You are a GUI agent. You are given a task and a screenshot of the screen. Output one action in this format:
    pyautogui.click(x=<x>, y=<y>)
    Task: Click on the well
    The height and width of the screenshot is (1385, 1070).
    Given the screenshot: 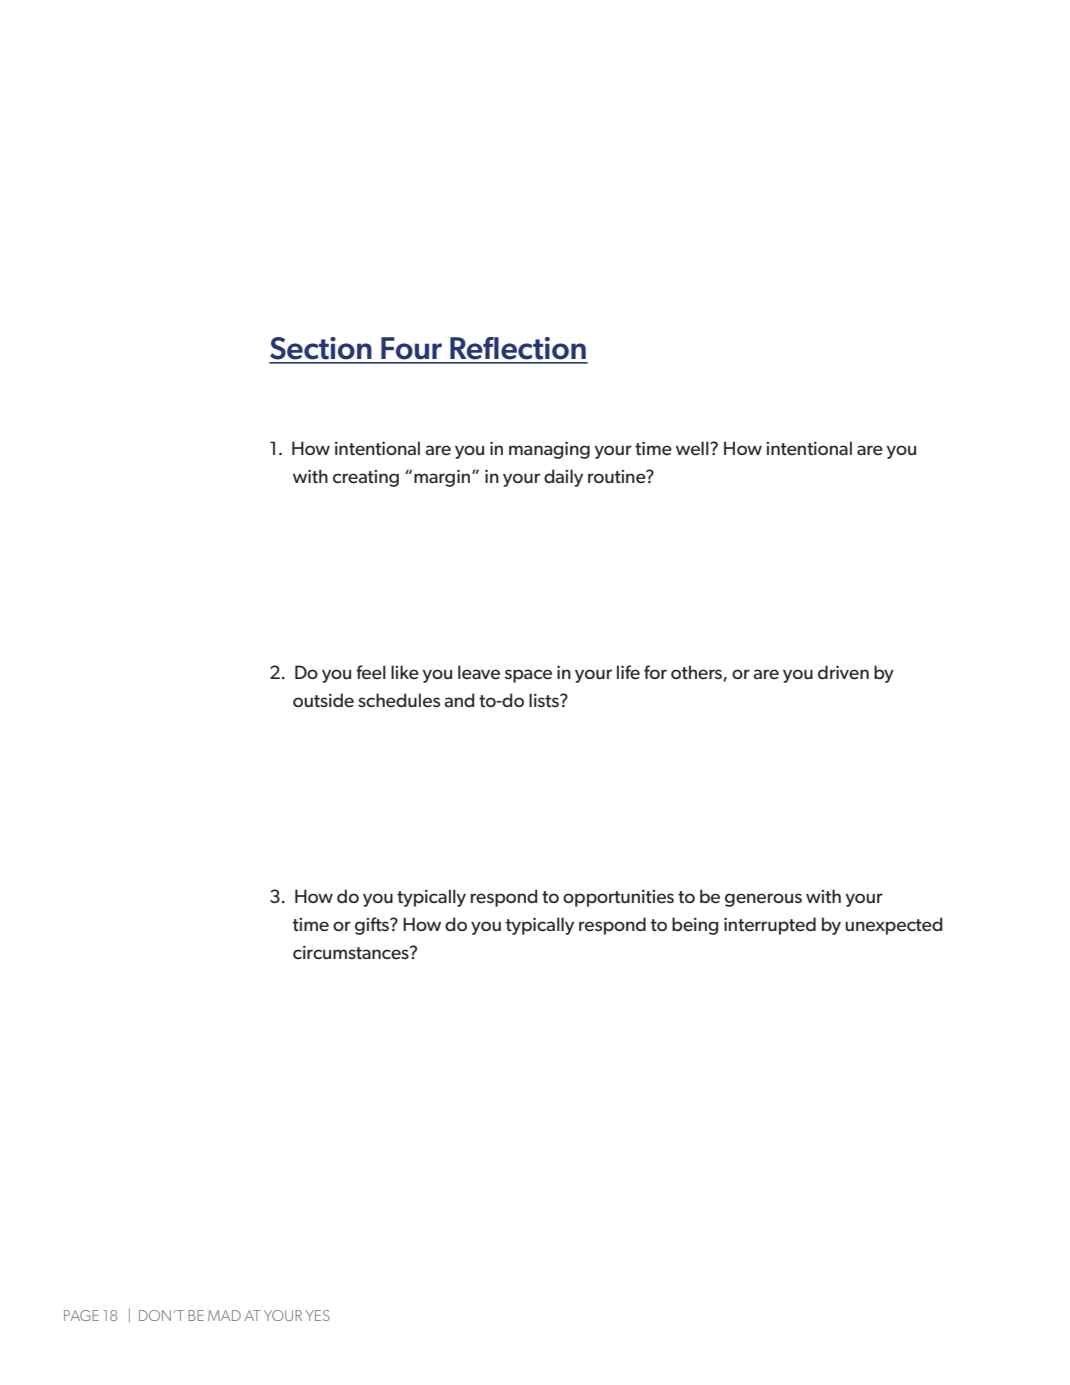 What is the action you would take?
    pyautogui.click(x=693, y=448)
